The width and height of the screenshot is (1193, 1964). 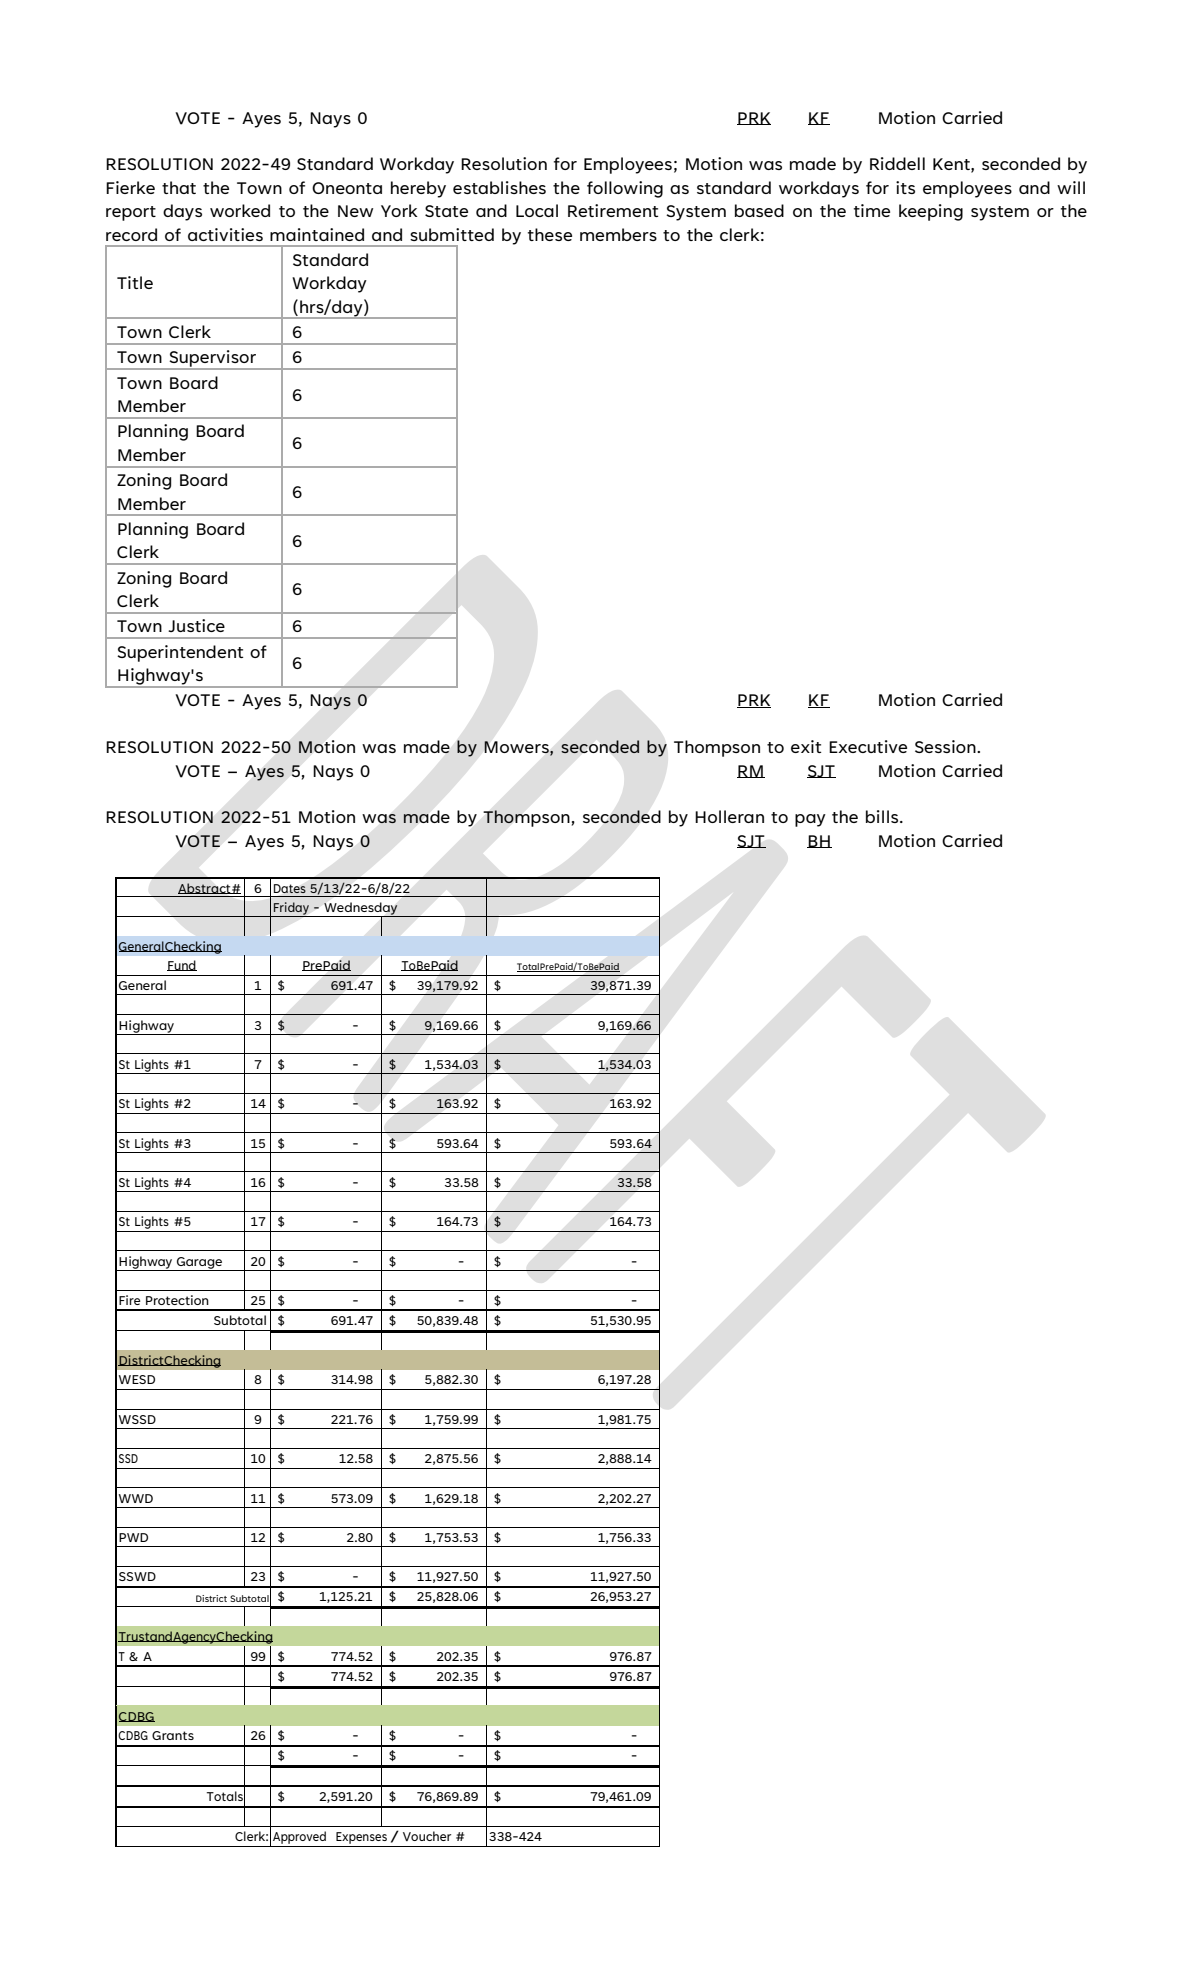 I want to click on Superintendent, so click(x=180, y=653).
